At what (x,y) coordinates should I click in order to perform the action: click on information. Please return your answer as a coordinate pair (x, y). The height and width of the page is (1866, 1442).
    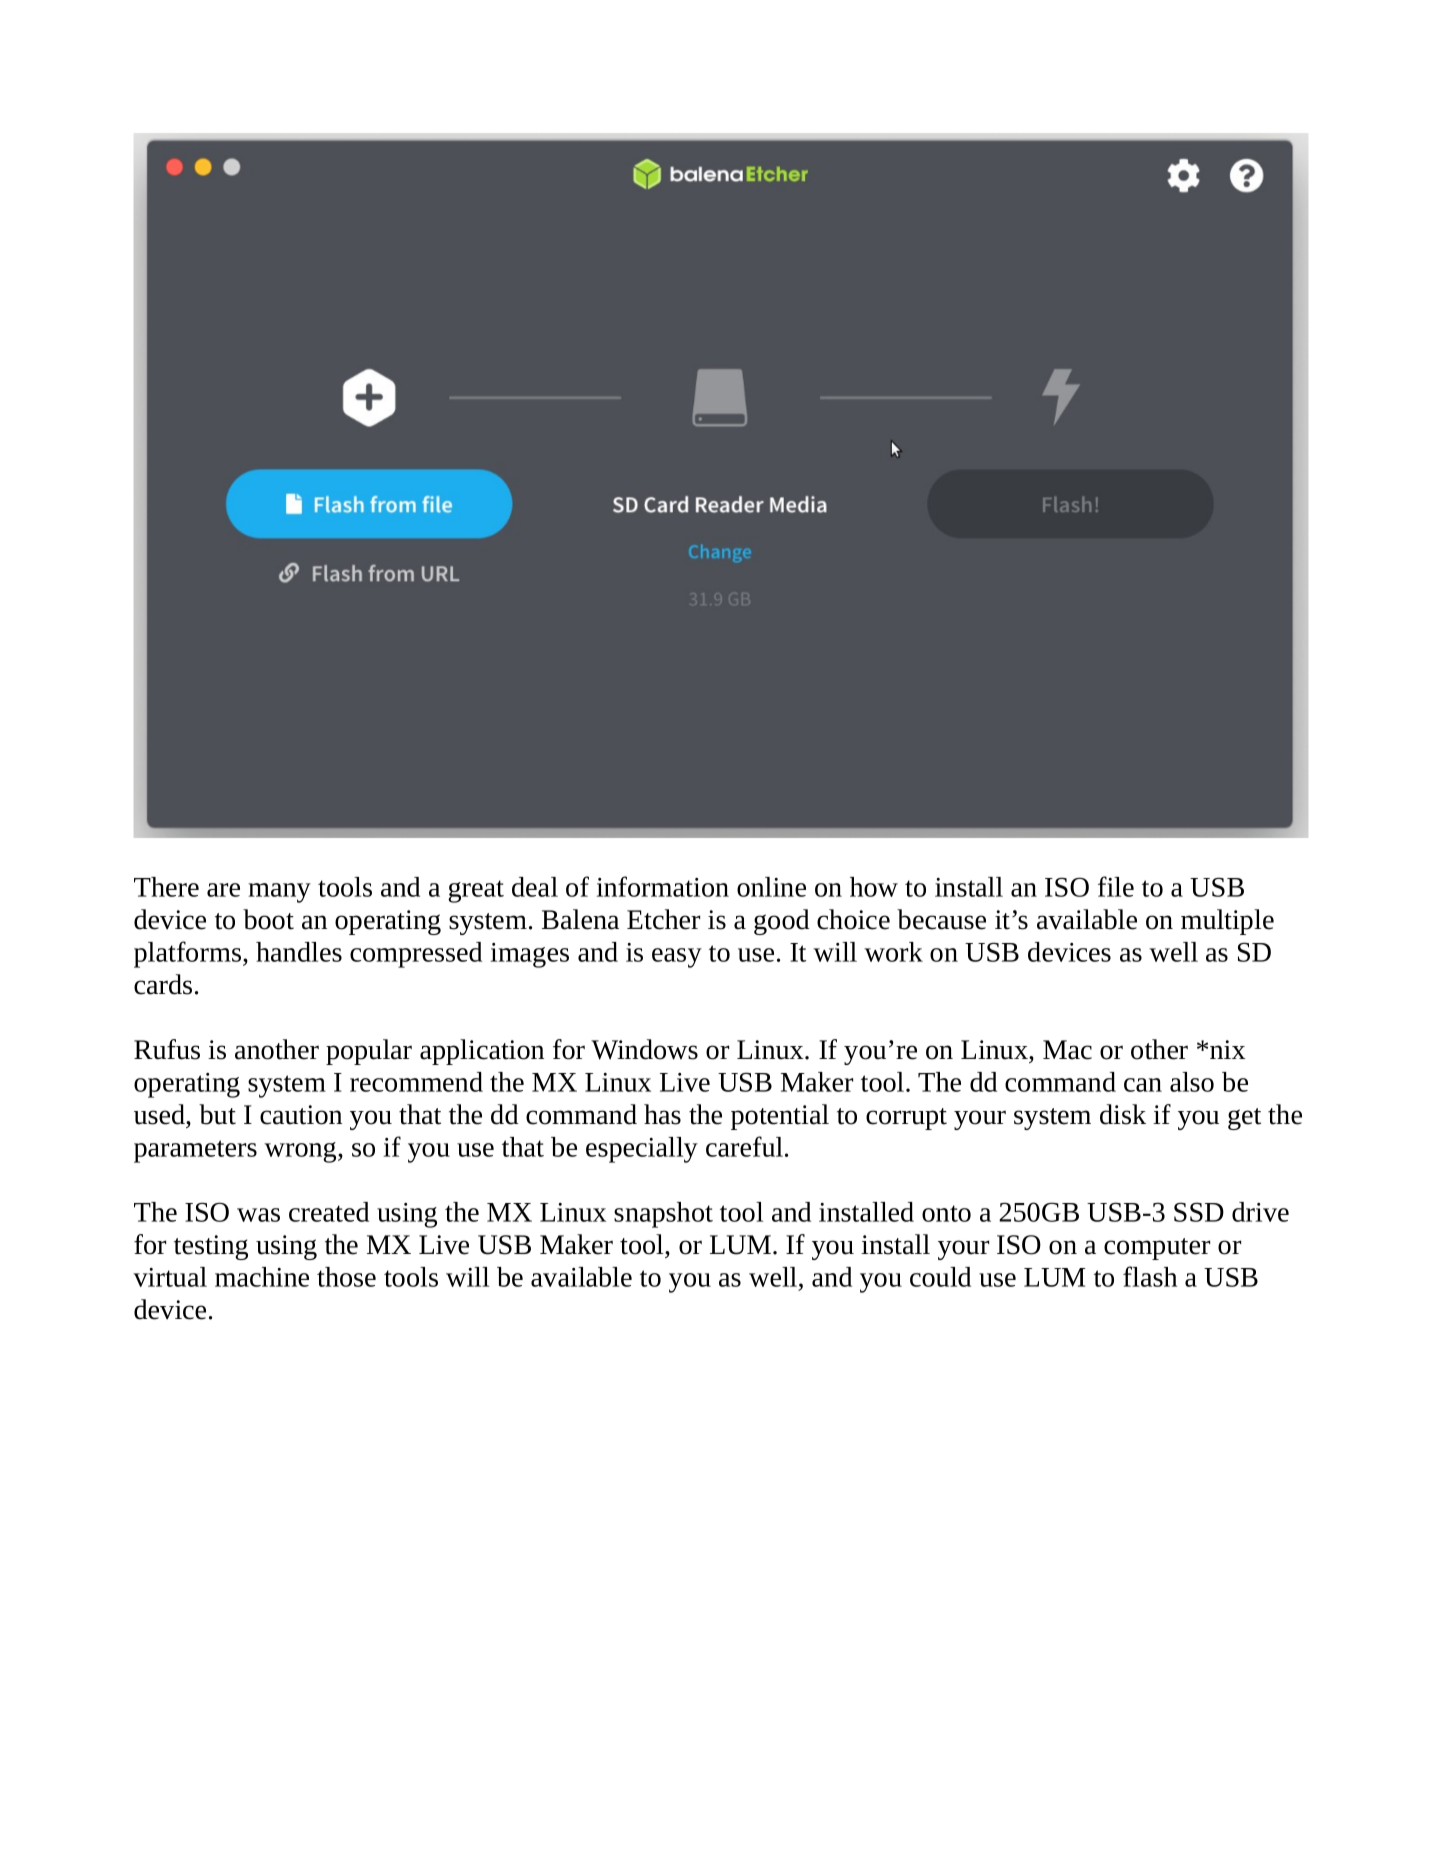
    Looking at the image, I should click on (662, 886).
